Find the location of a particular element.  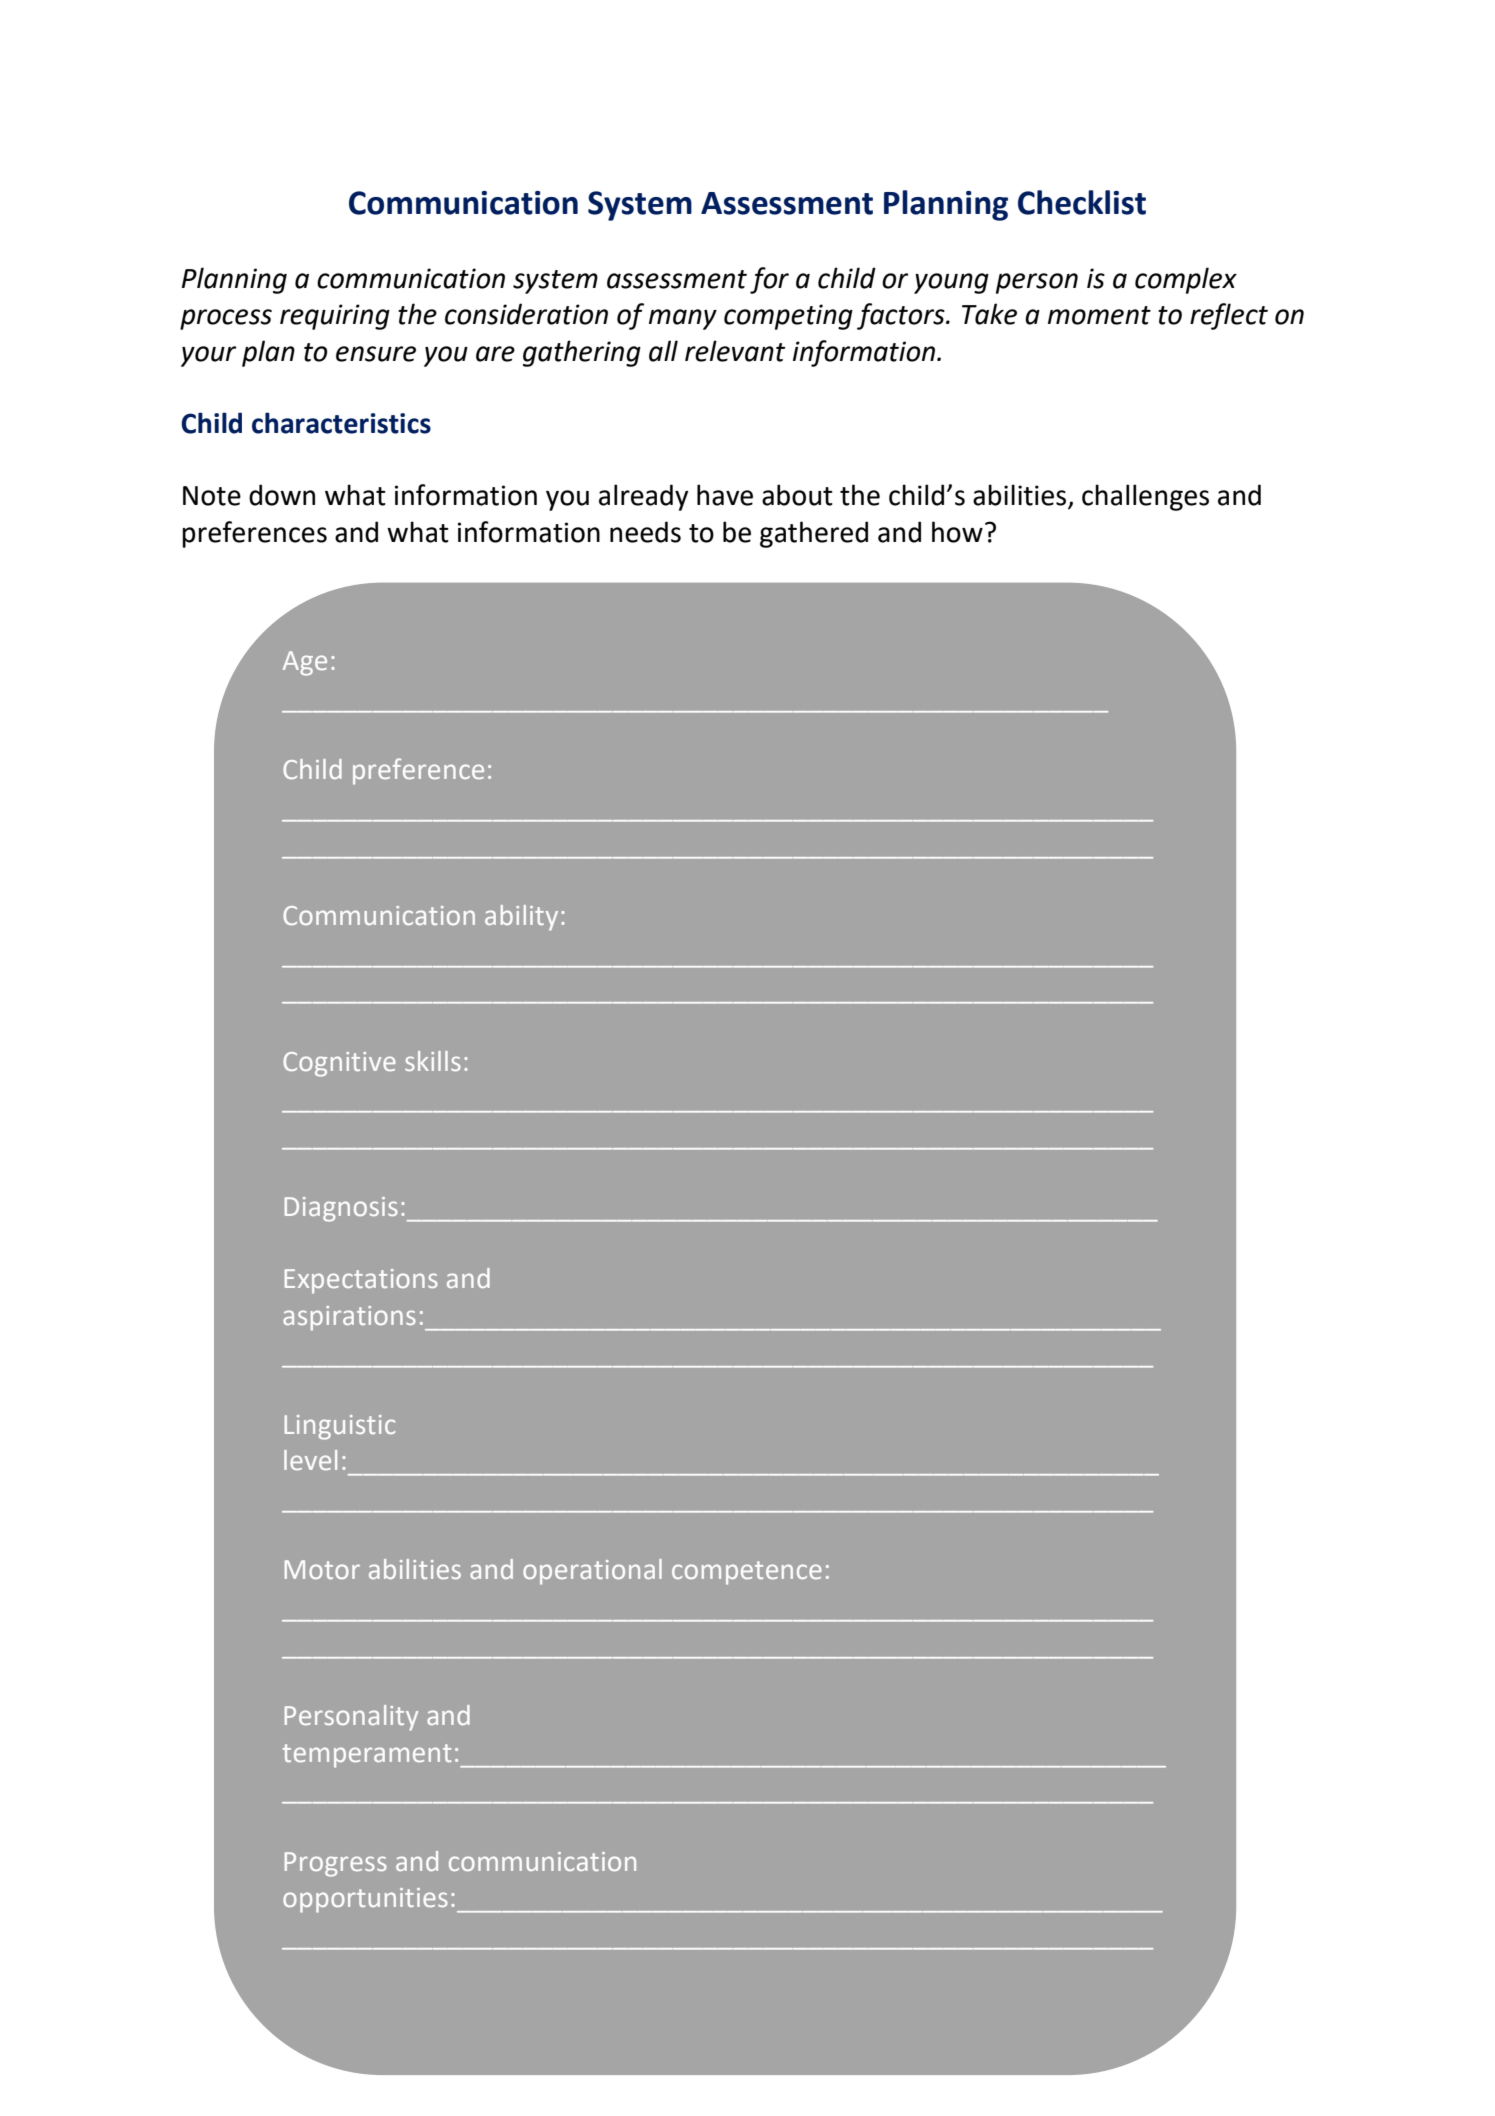

how is located at coordinates (957, 532).
